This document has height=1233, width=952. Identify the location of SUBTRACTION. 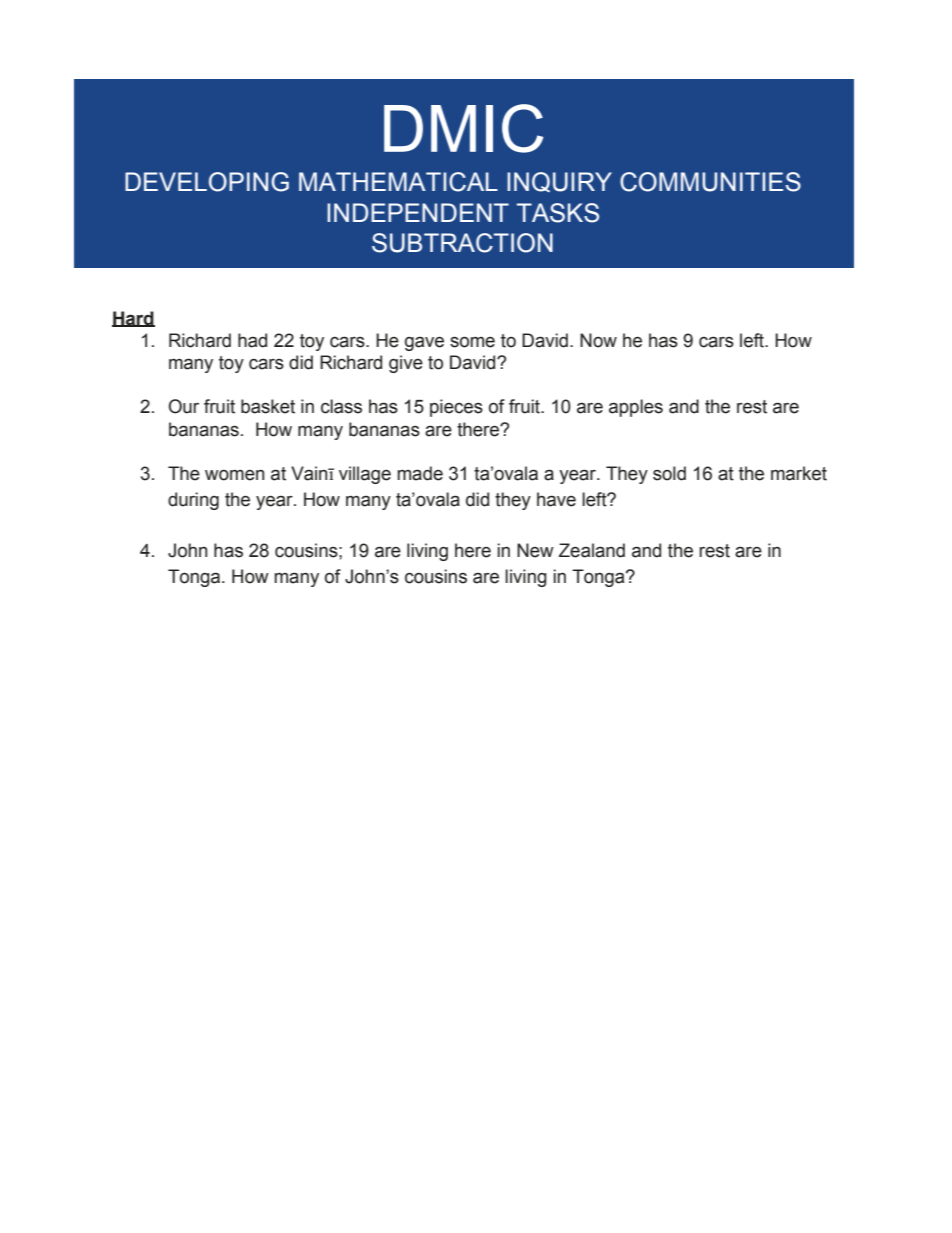
(462, 243).
